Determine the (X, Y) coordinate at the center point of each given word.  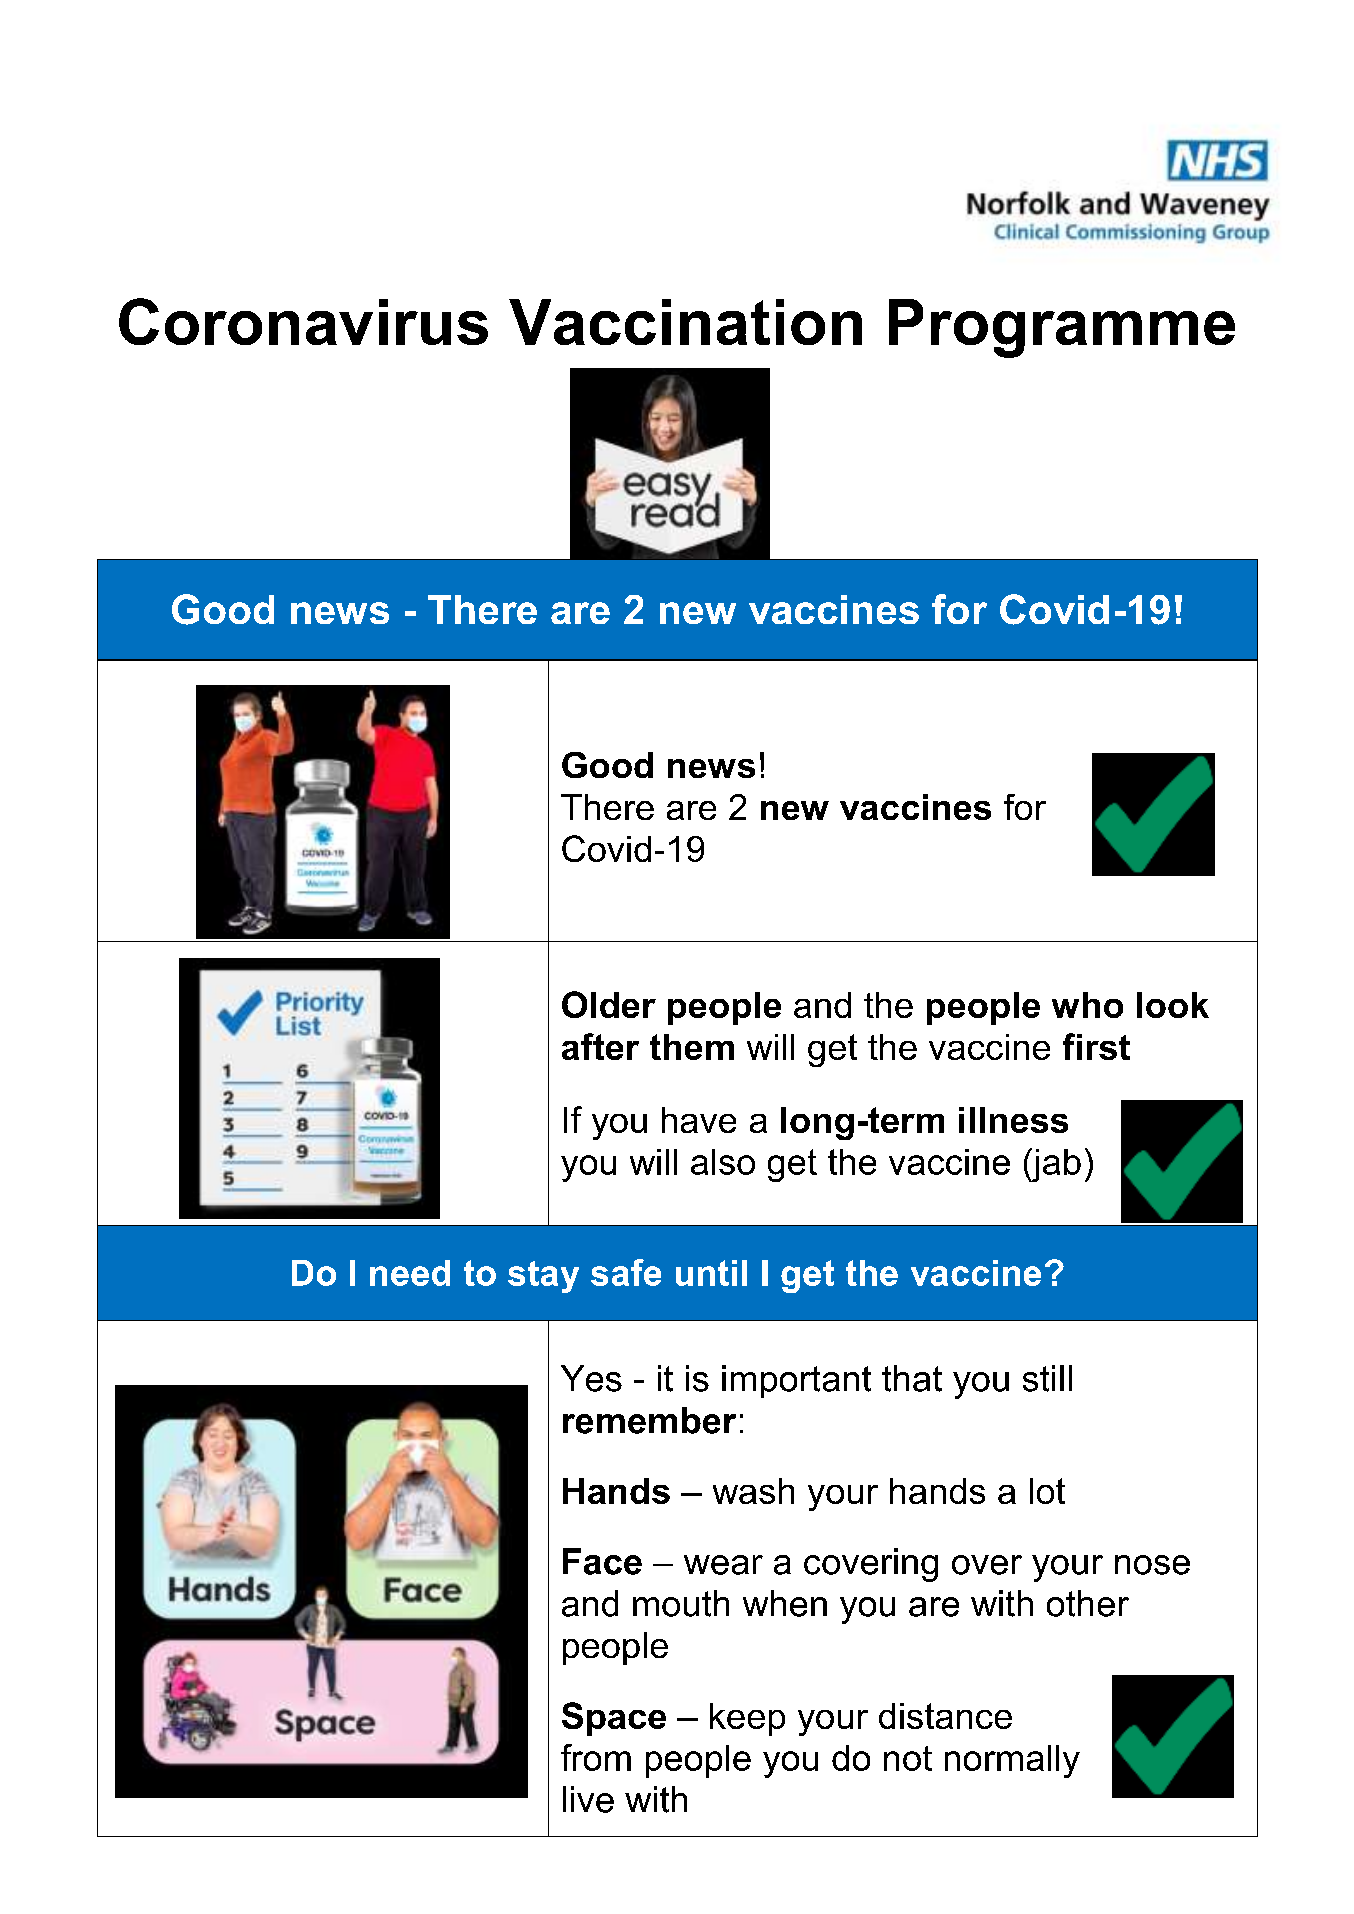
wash (753, 1491)
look (1173, 1005)
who (1087, 1005)
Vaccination (685, 322)
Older (609, 1004)
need (410, 1273)
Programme (1062, 328)
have (699, 1120)
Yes (591, 1378)
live (588, 1799)
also (723, 1162)
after (600, 1046)
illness (1013, 1120)
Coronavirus (303, 321)
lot (1047, 1491)
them (692, 1047)
